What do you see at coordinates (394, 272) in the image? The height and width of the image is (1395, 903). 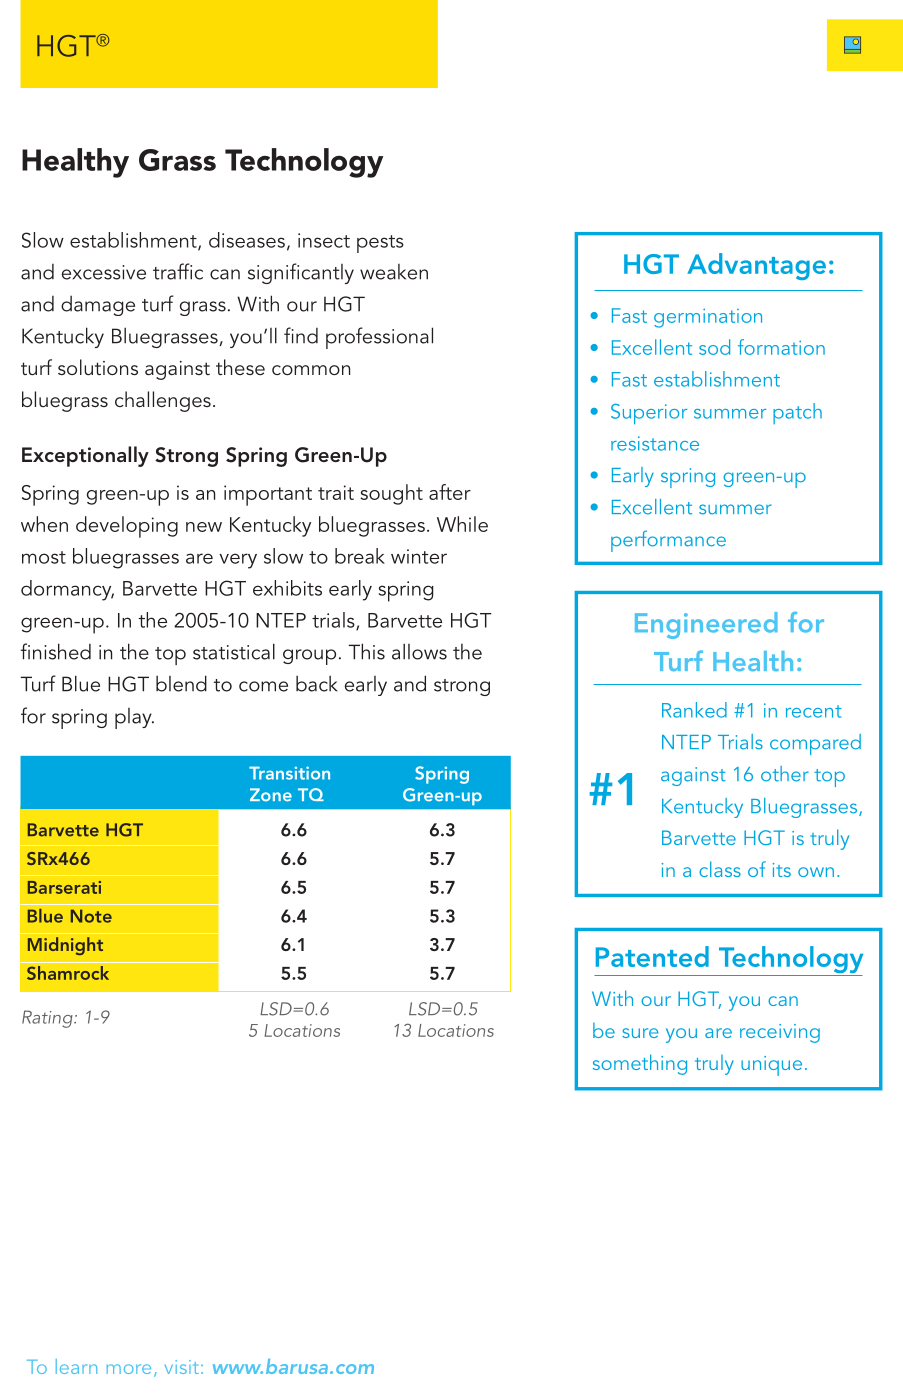 I see `weaken` at bounding box center [394, 272].
